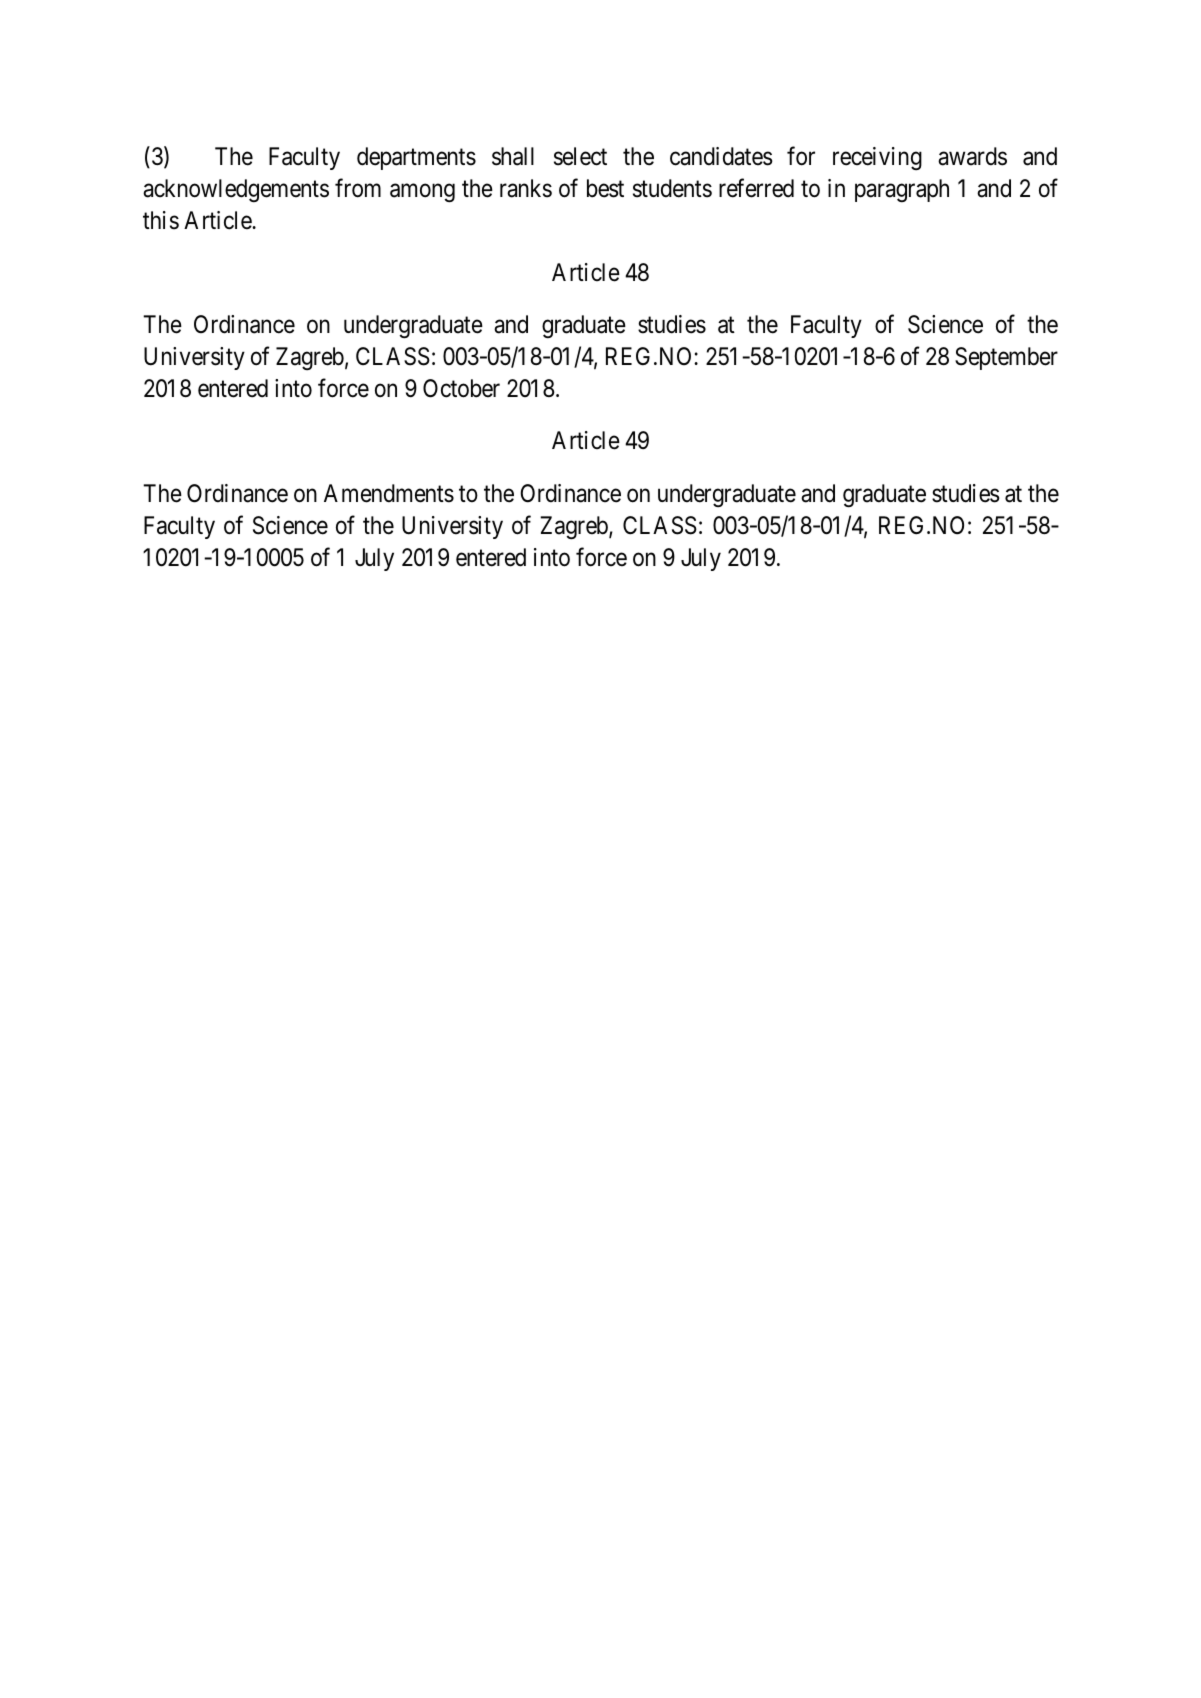  What do you see at coordinates (877, 158) in the screenshot?
I see `receiving` at bounding box center [877, 158].
